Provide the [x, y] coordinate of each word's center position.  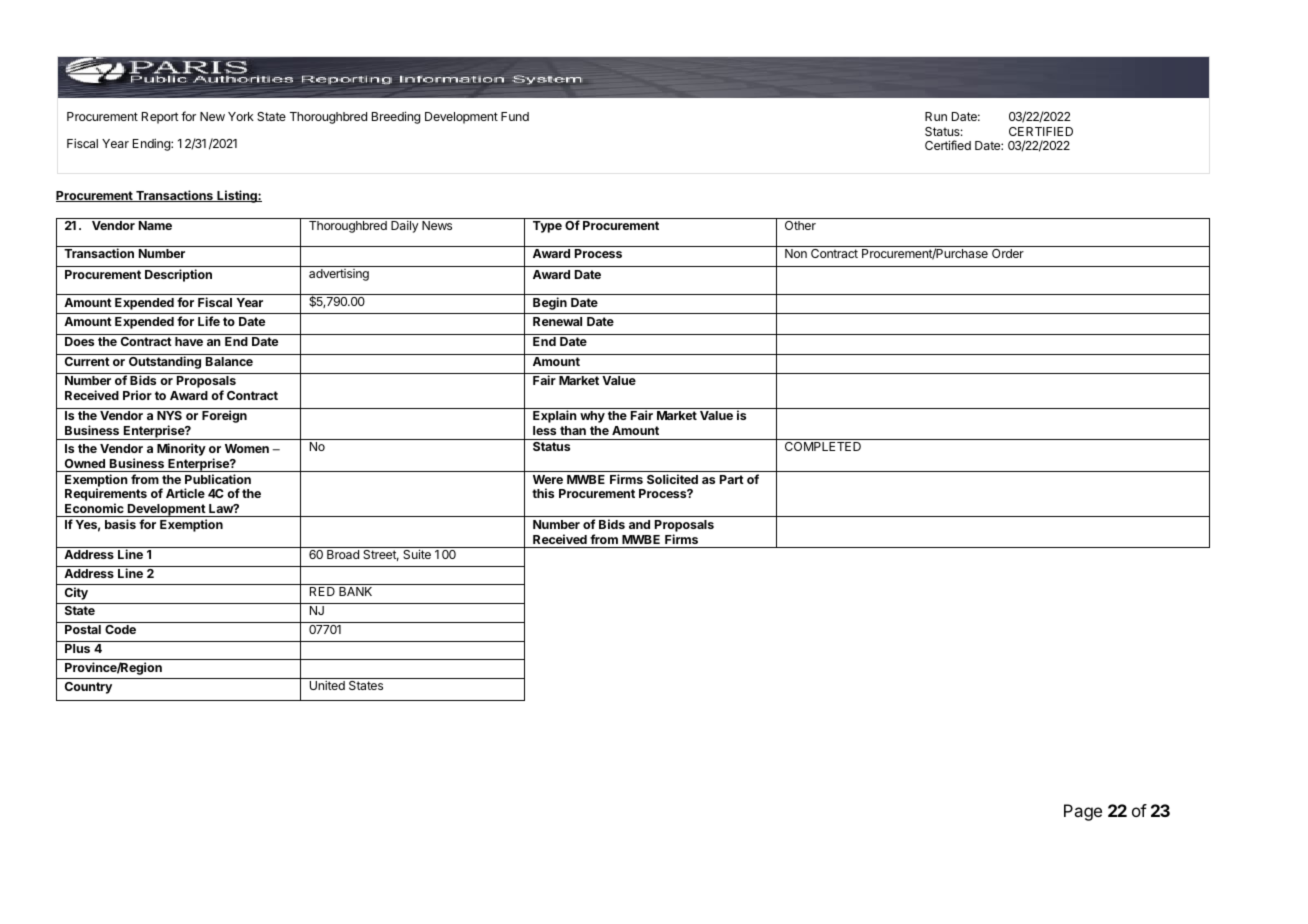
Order [1008, 253]
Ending [152, 144]
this [543, 493]
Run [936, 116]
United [327, 685]
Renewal [557, 321]
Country [88, 688]
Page [1083, 812]
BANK [355, 591]
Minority [181, 449]
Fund [515, 116]
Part [732, 479]
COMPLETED [823, 446]
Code [120, 629]
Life [209, 321]
